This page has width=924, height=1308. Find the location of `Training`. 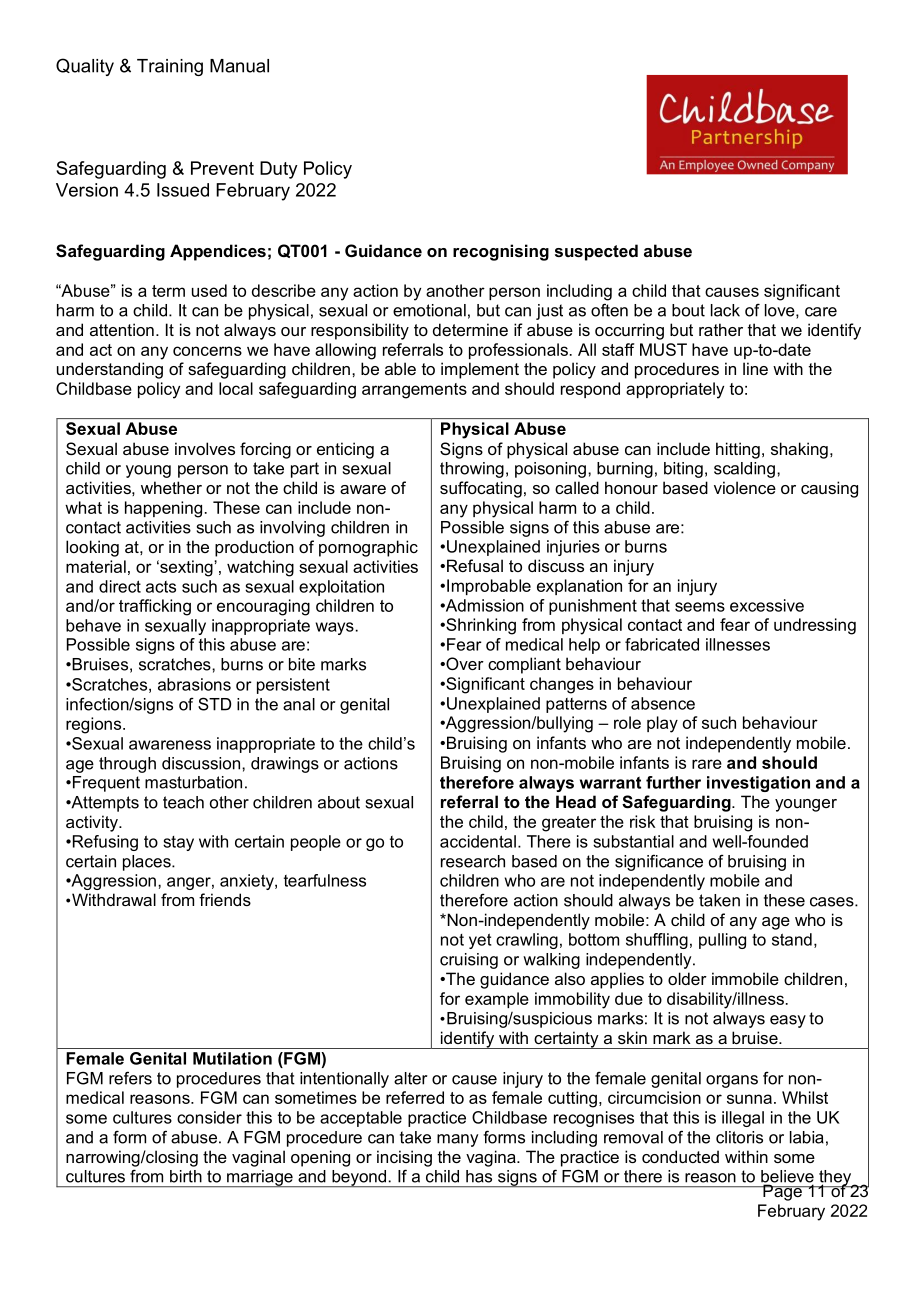

Training is located at coordinates (170, 67).
